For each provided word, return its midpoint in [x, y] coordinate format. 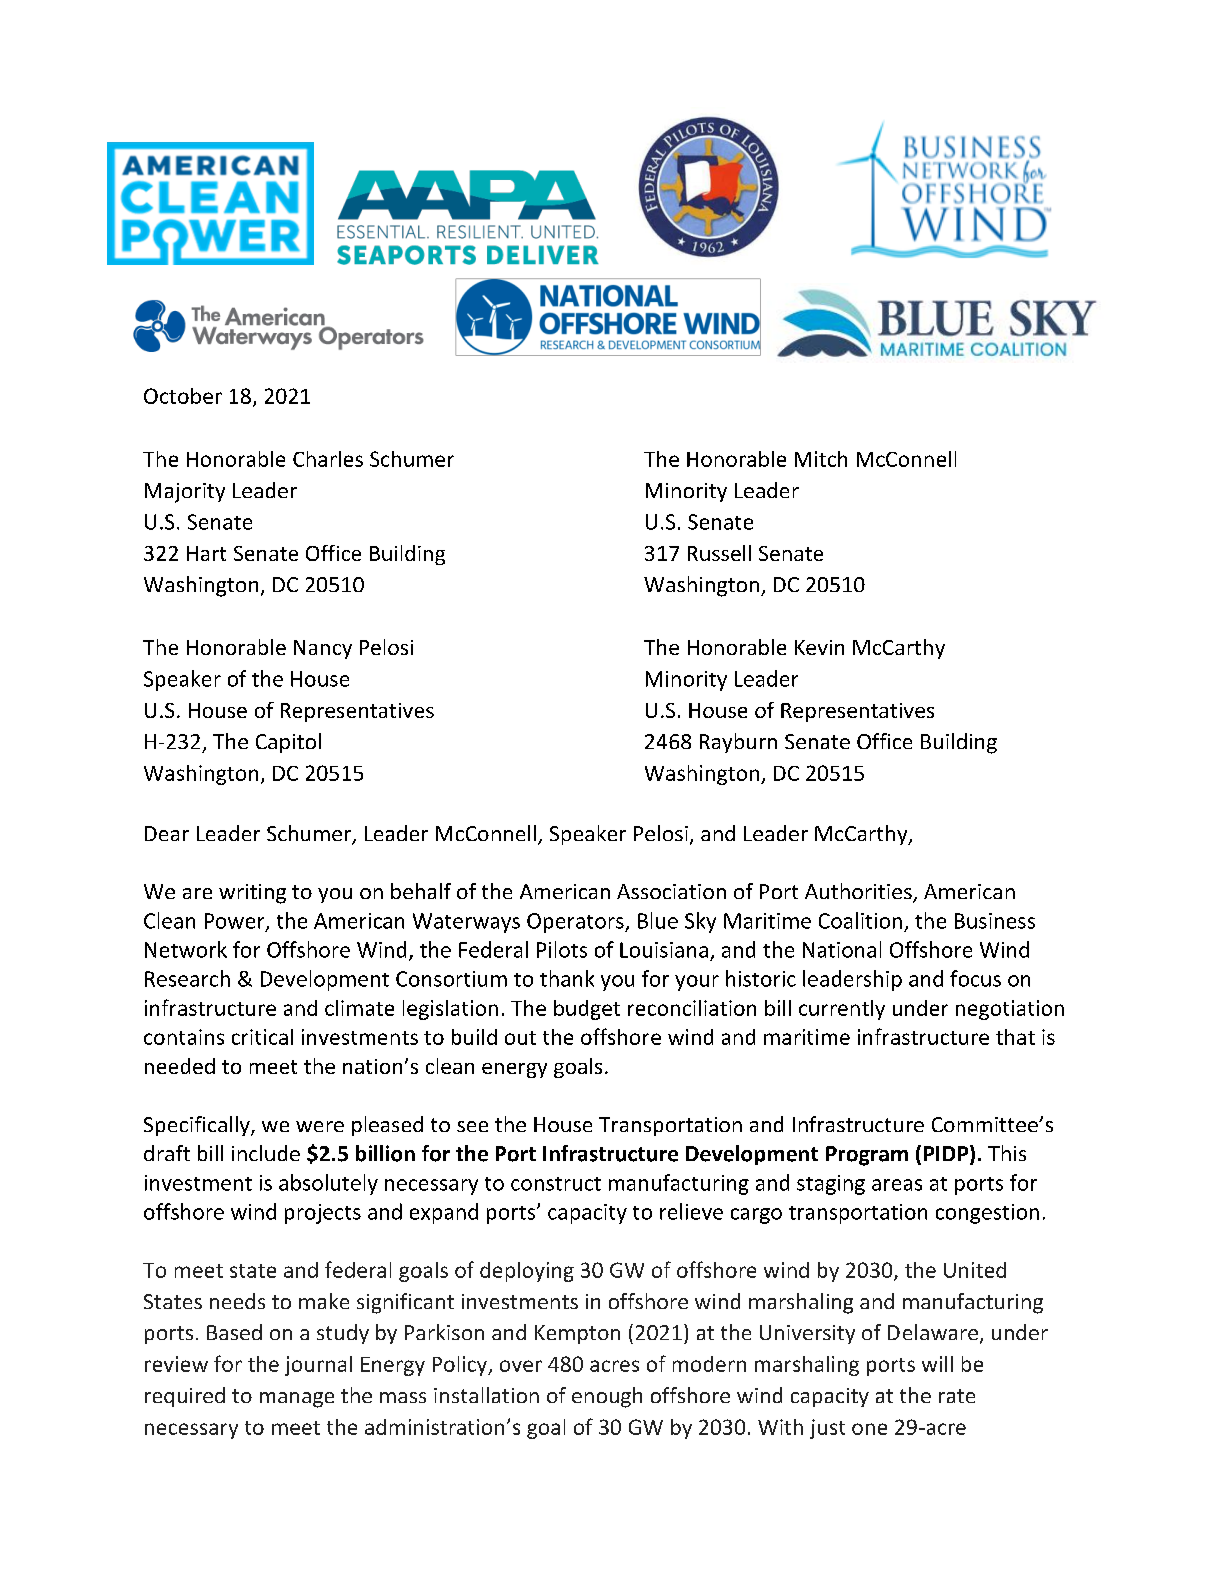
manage [297, 1400]
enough [607, 1397]
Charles [328, 459]
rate [957, 1396]
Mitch [821, 459]
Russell [719, 553]
